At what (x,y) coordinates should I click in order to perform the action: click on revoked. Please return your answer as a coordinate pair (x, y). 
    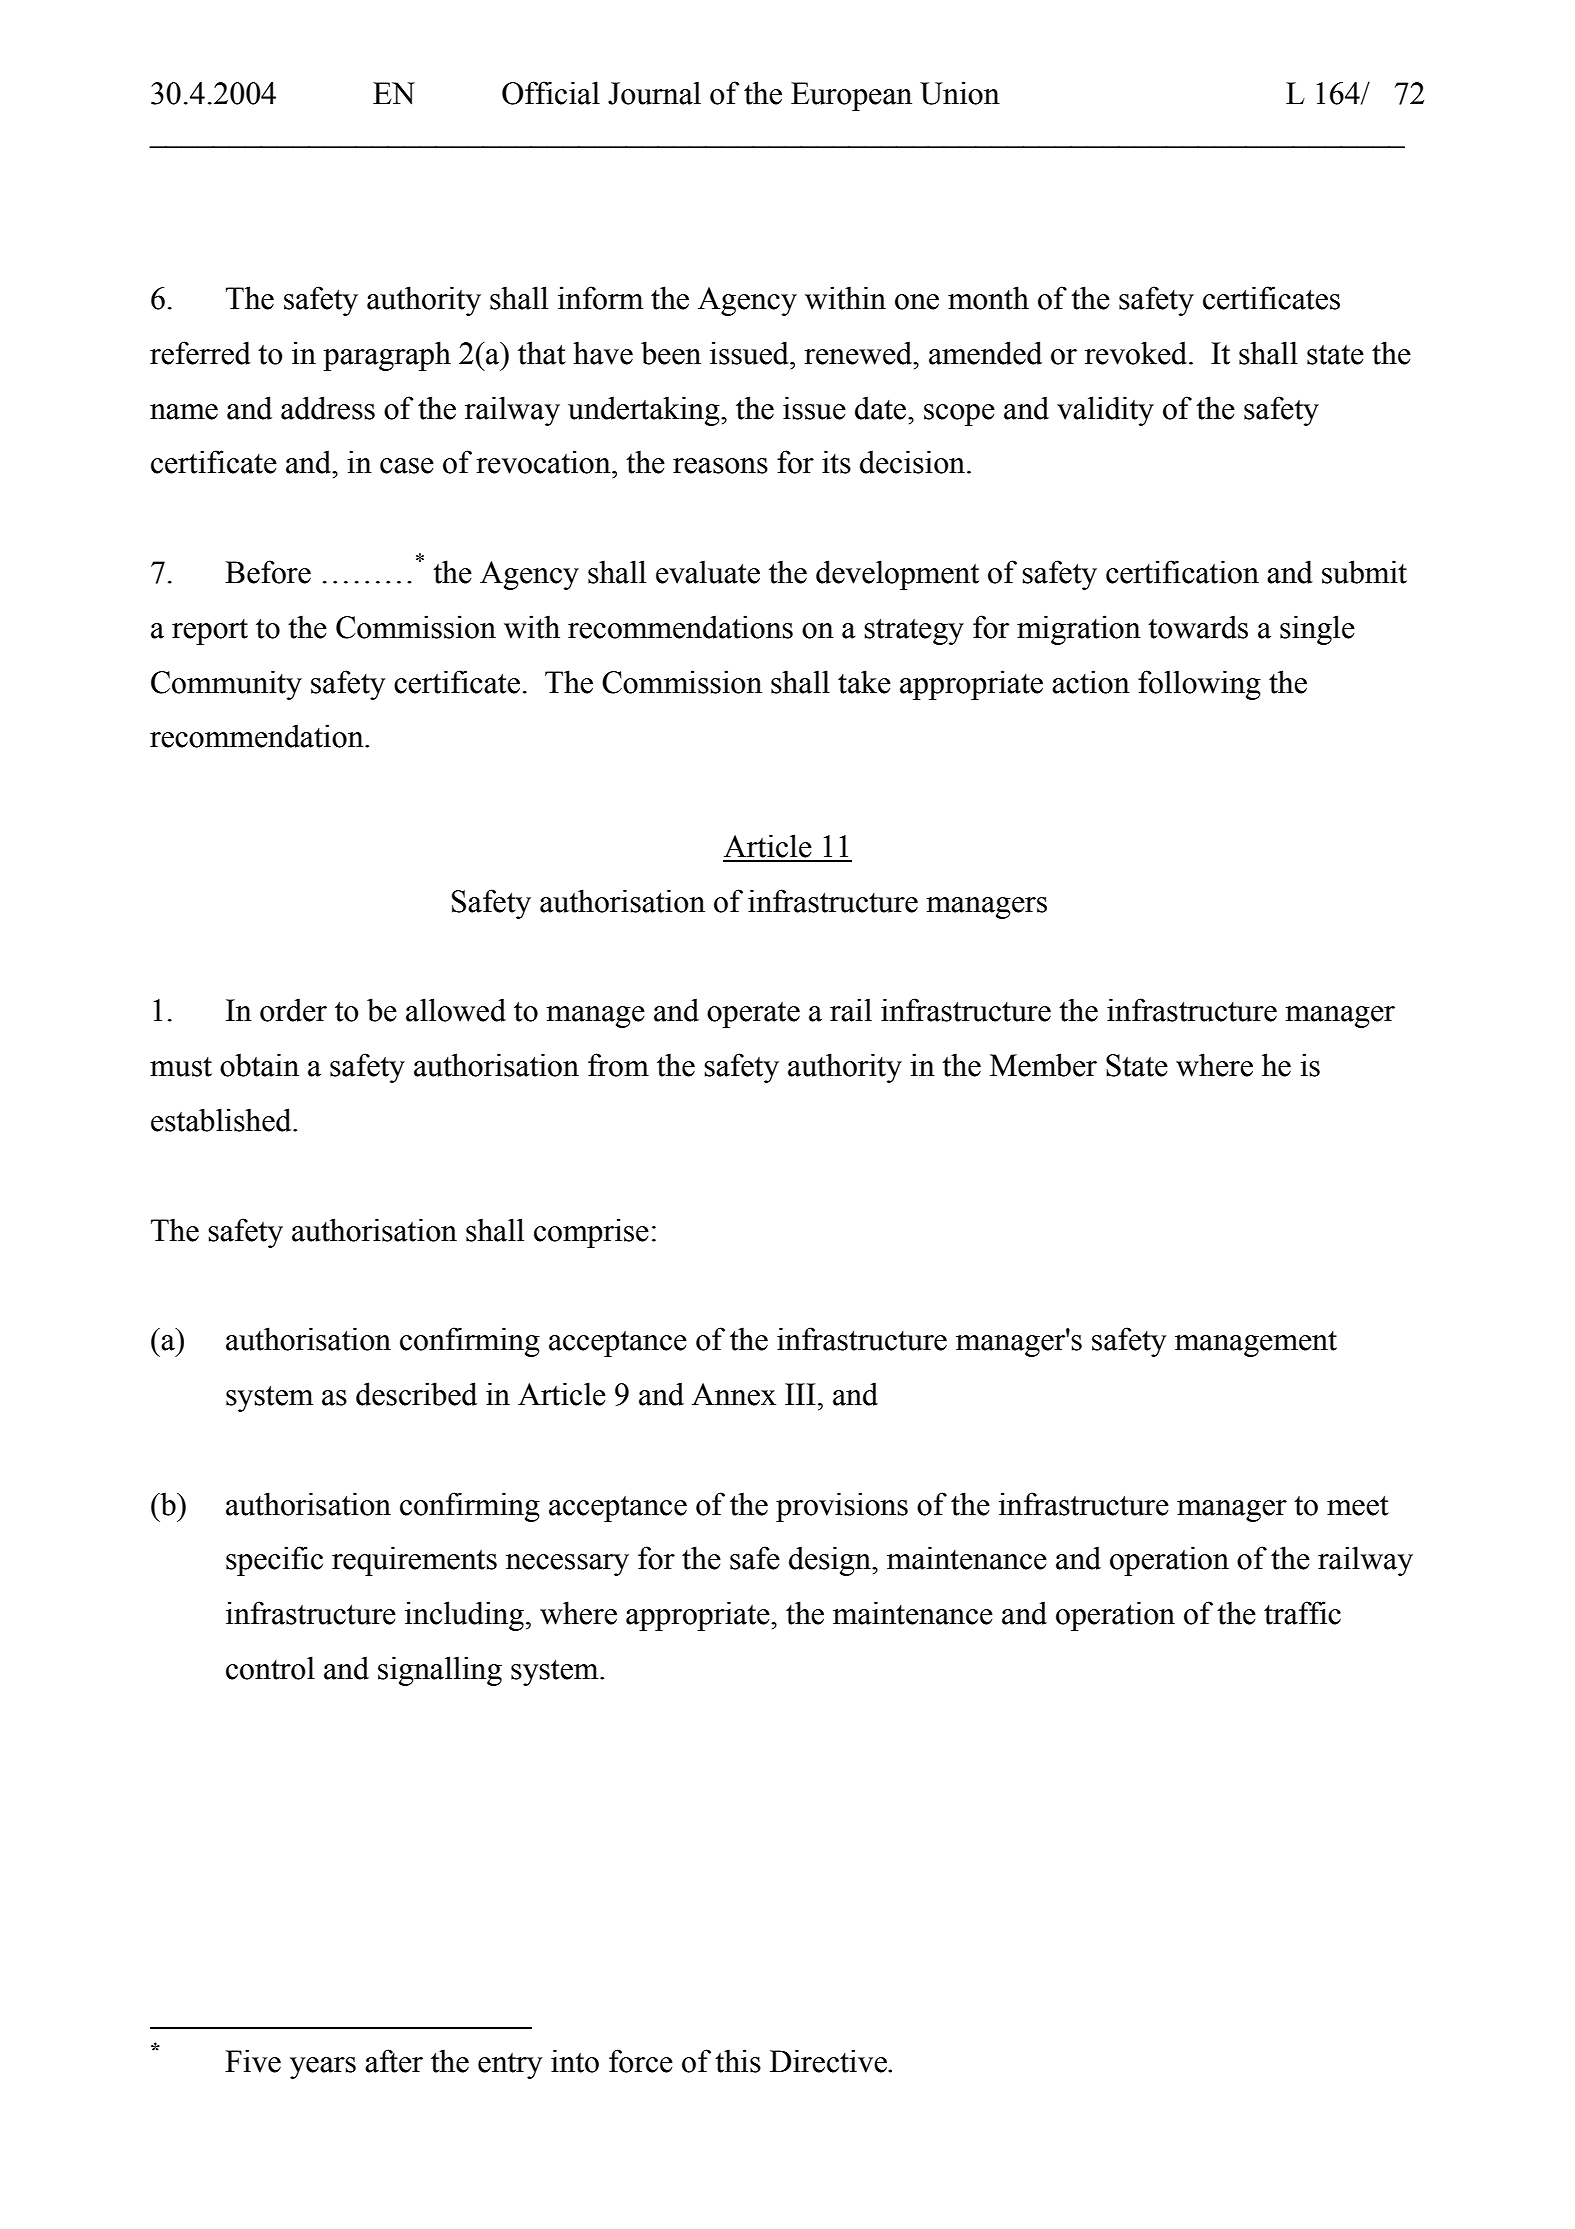
    Looking at the image, I should click on (1137, 353).
